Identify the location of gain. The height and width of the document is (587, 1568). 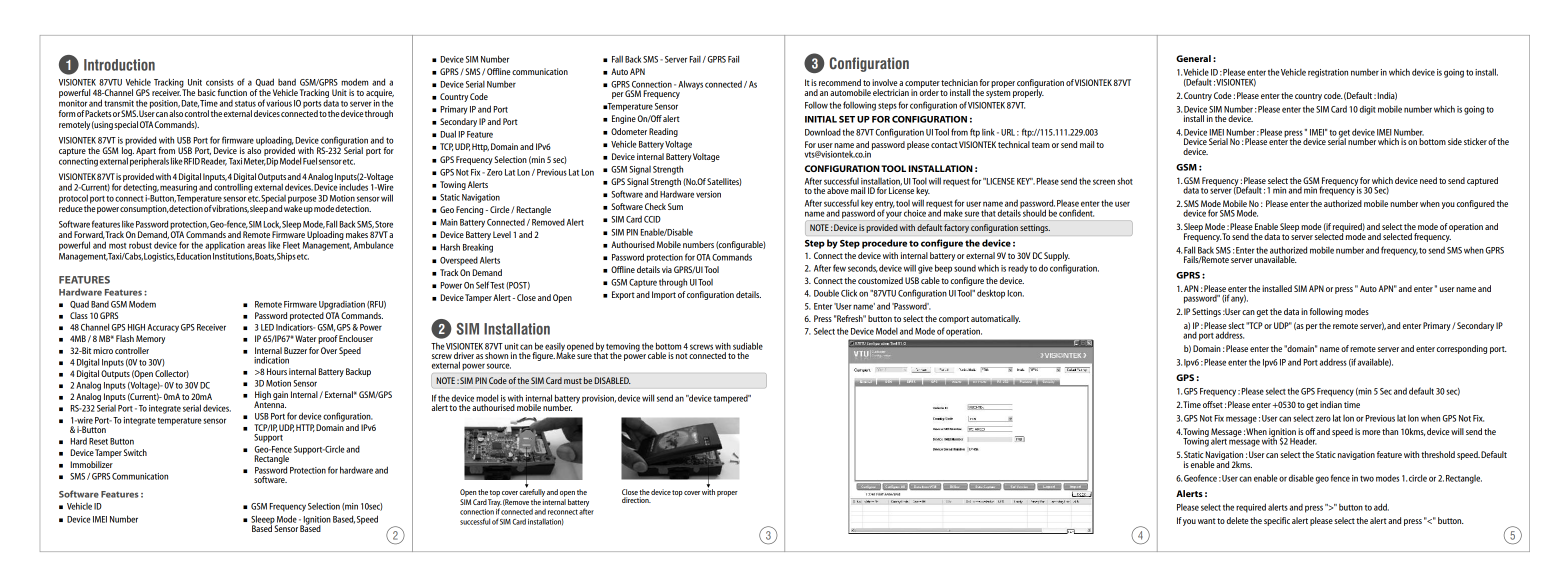
(280, 395).
